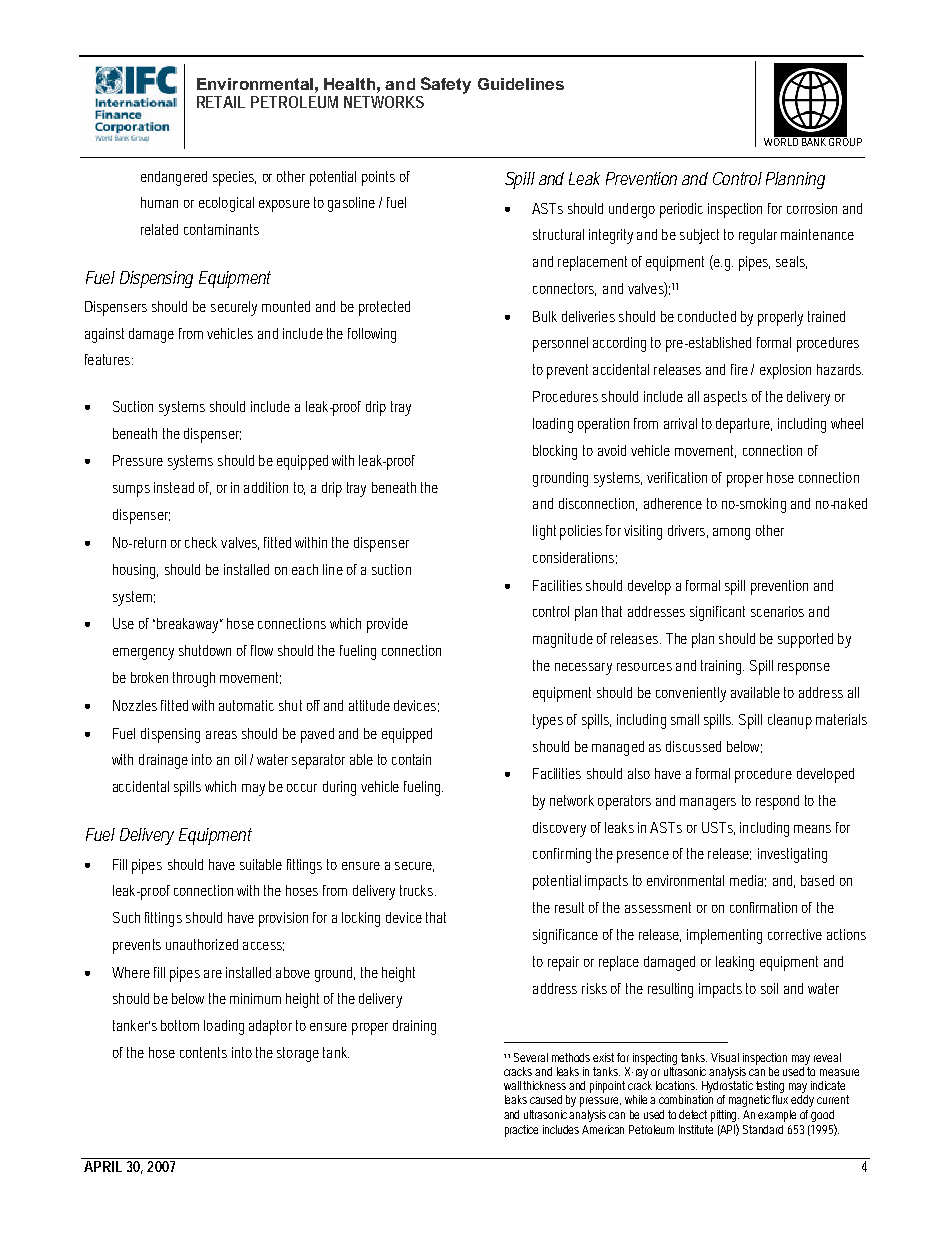 The width and height of the screenshot is (952, 1233). Describe the element at coordinates (812, 208) in the screenshot. I see `corrosion` at that location.
